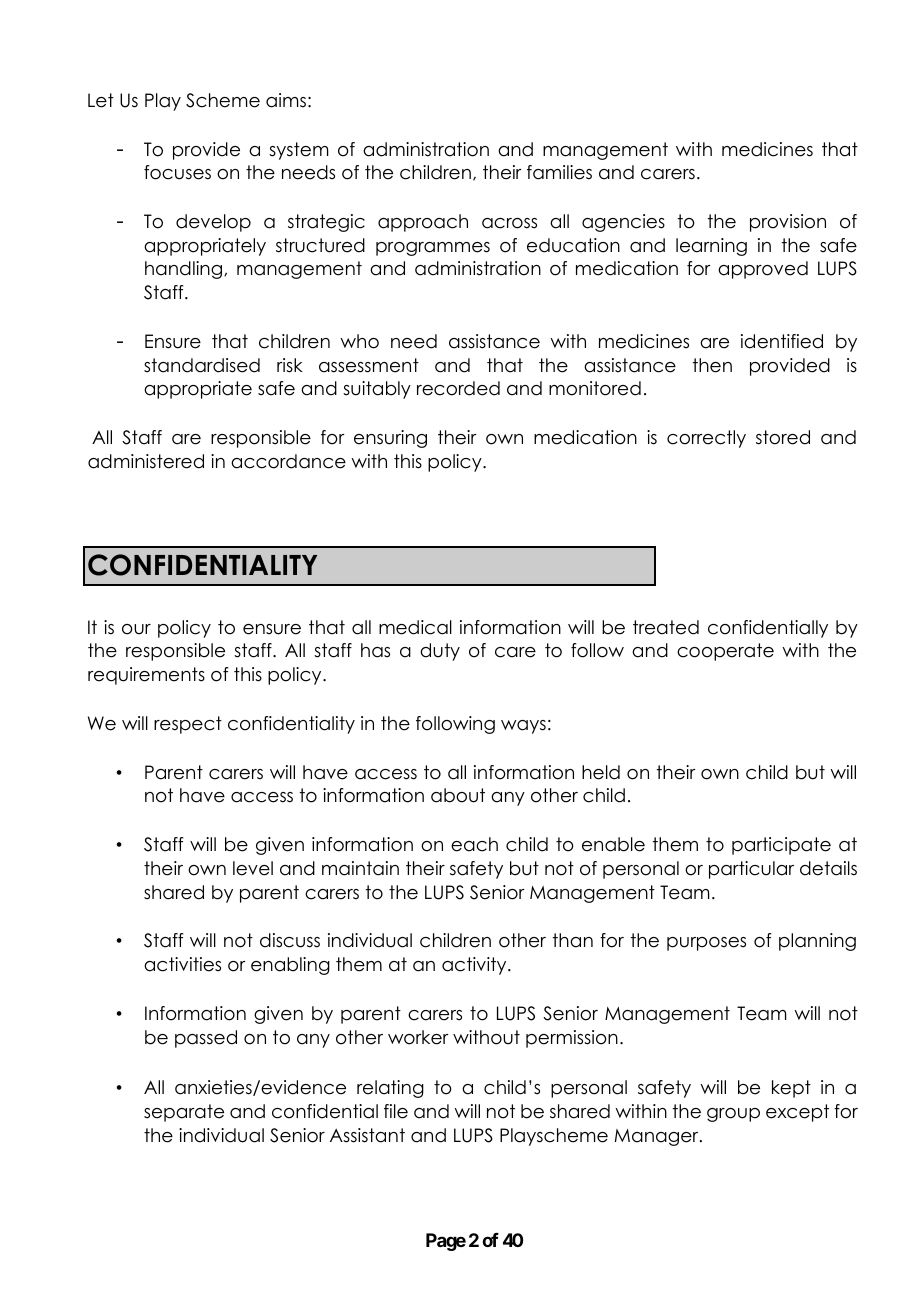 The image size is (924, 1308). What do you see at coordinates (788, 223) in the image?
I see `provision` at bounding box center [788, 223].
